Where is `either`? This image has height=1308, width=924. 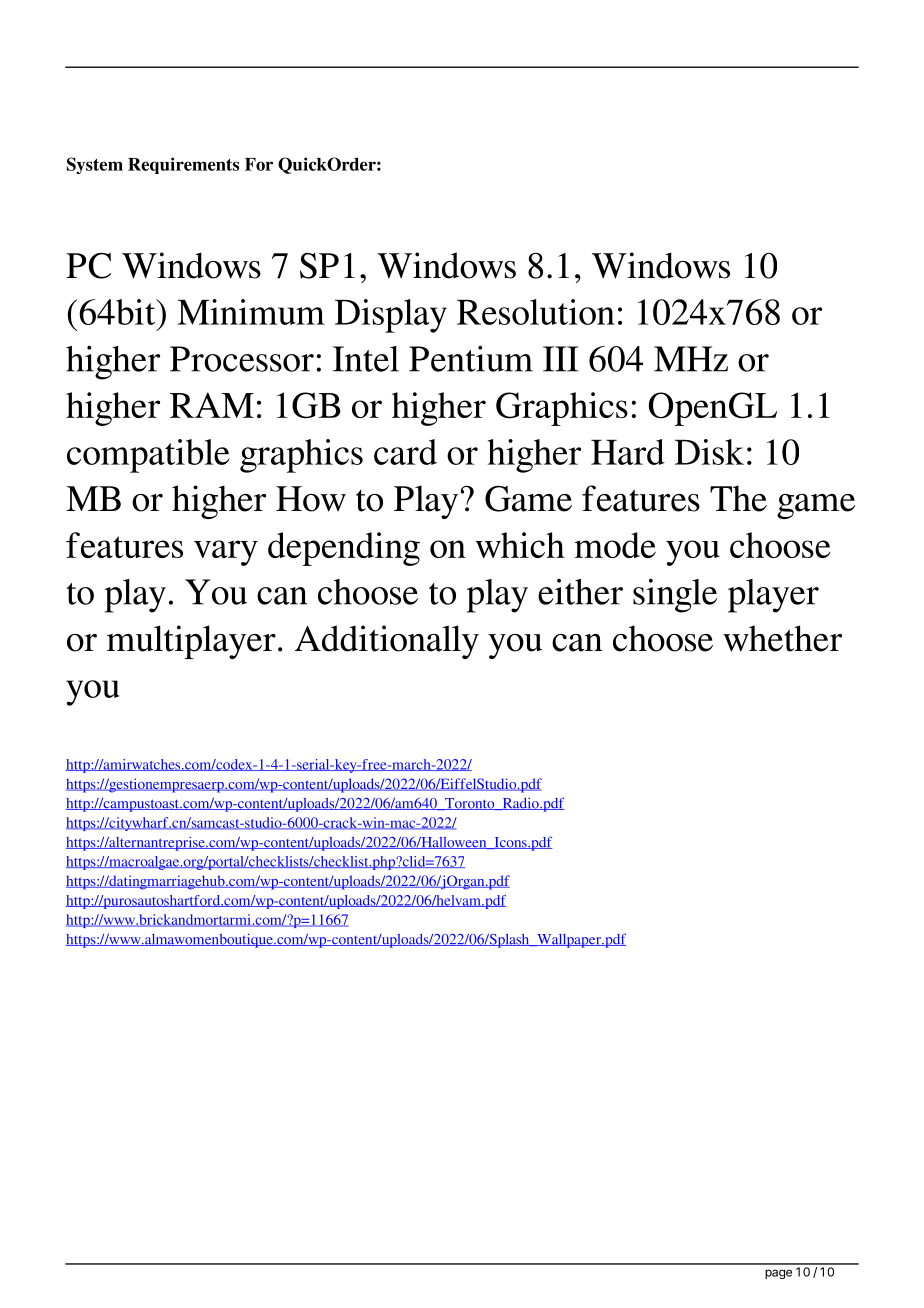
either is located at coordinates (580, 592).
